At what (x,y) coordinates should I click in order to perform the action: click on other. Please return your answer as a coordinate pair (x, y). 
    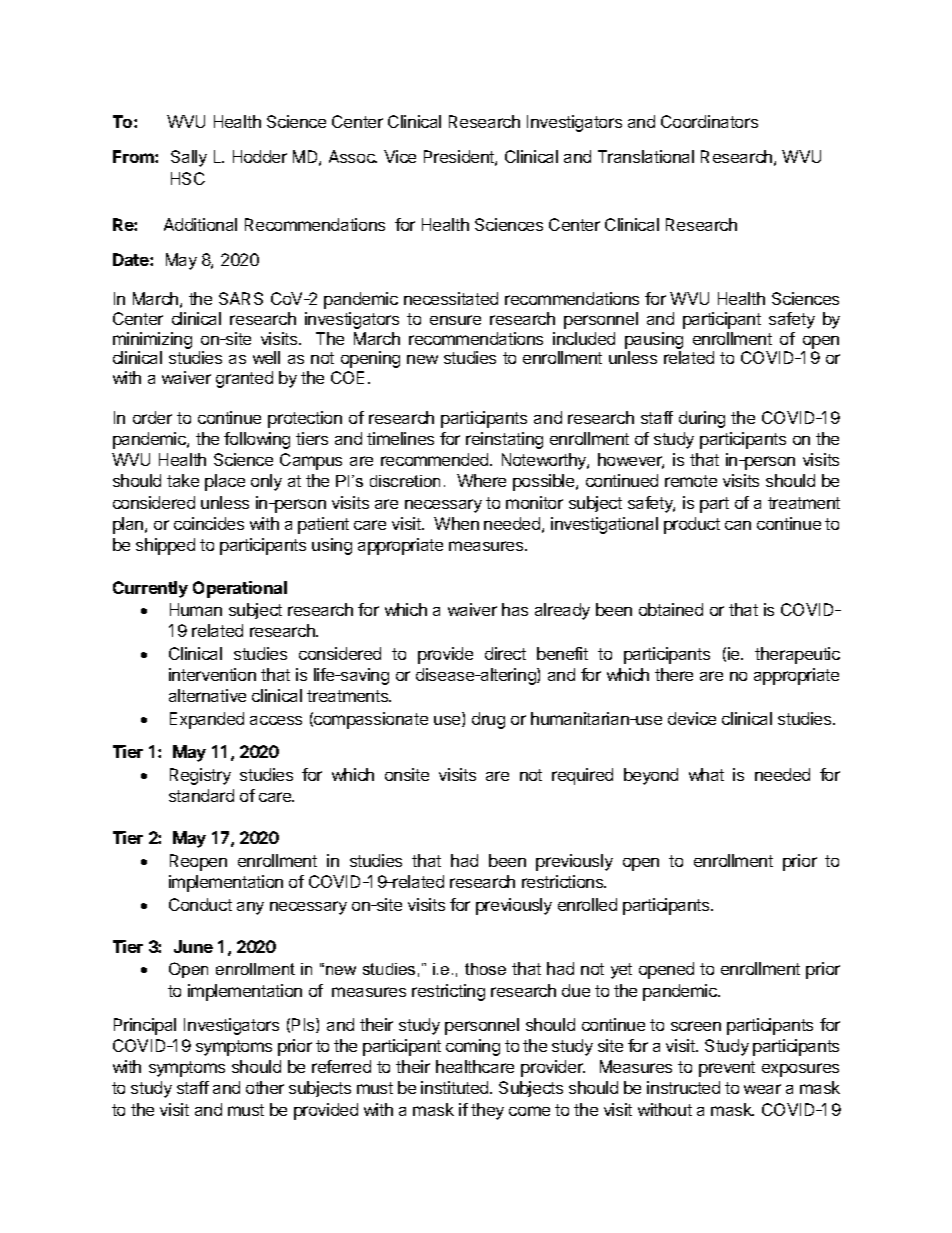
    Looking at the image, I should click on (265, 1087).
